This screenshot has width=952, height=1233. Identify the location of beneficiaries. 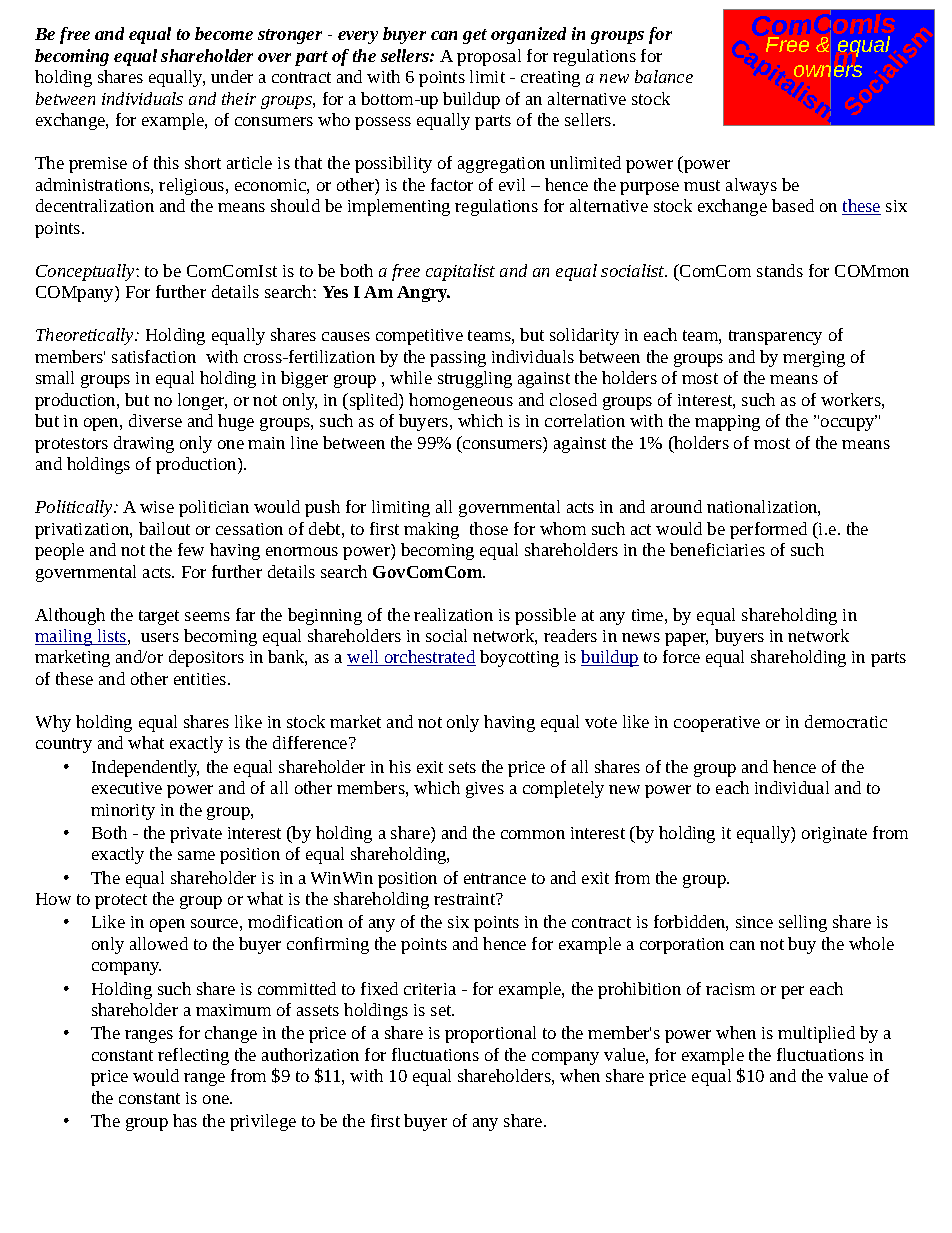
(717, 549).
